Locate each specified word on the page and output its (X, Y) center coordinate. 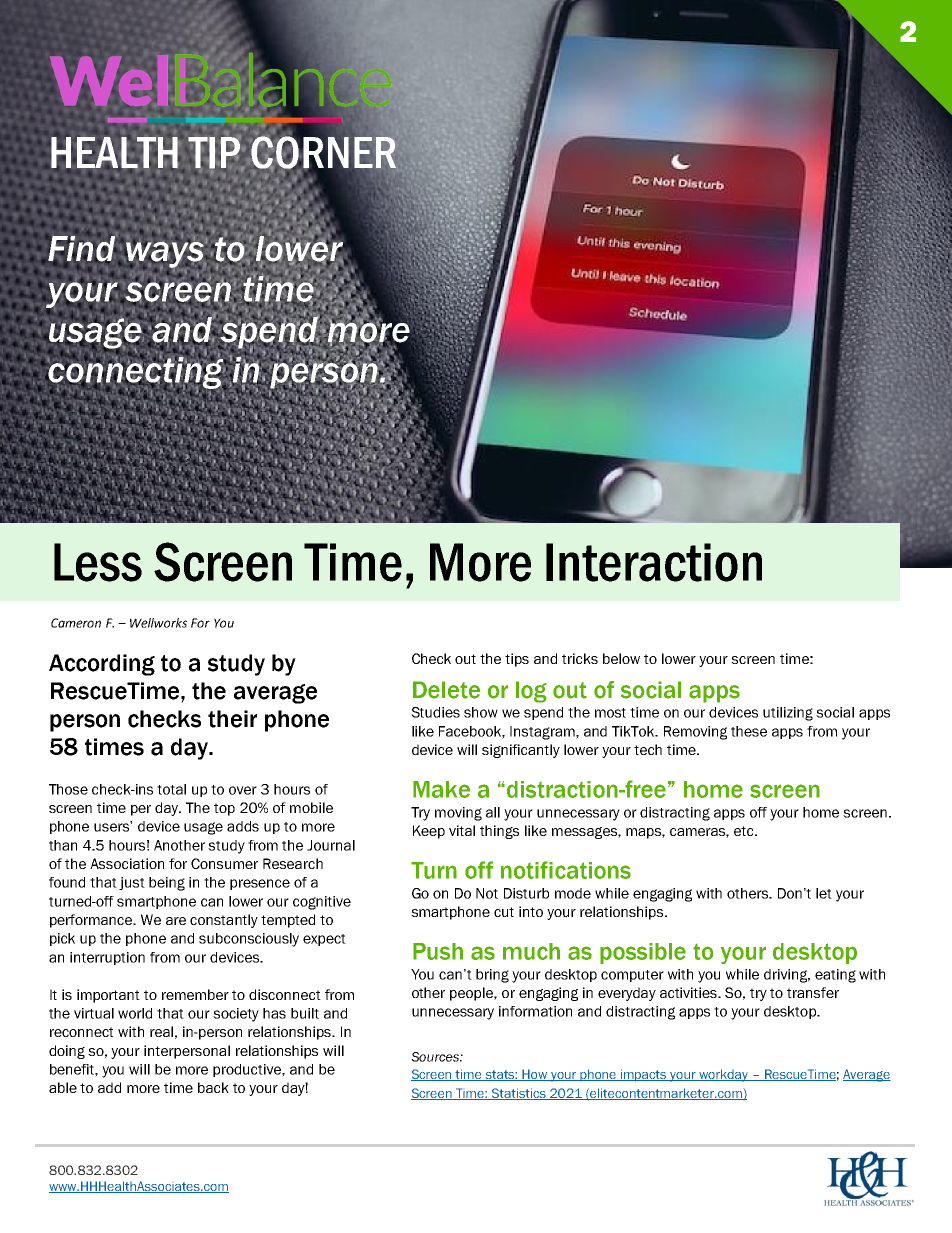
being (167, 884)
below (621, 658)
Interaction (654, 562)
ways (165, 254)
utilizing (788, 714)
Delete (446, 690)
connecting (136, 373)
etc (745, 831)
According (102, 665)
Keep (429, 832)
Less (98, 562)
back (213, 1087)
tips (517, 660)
